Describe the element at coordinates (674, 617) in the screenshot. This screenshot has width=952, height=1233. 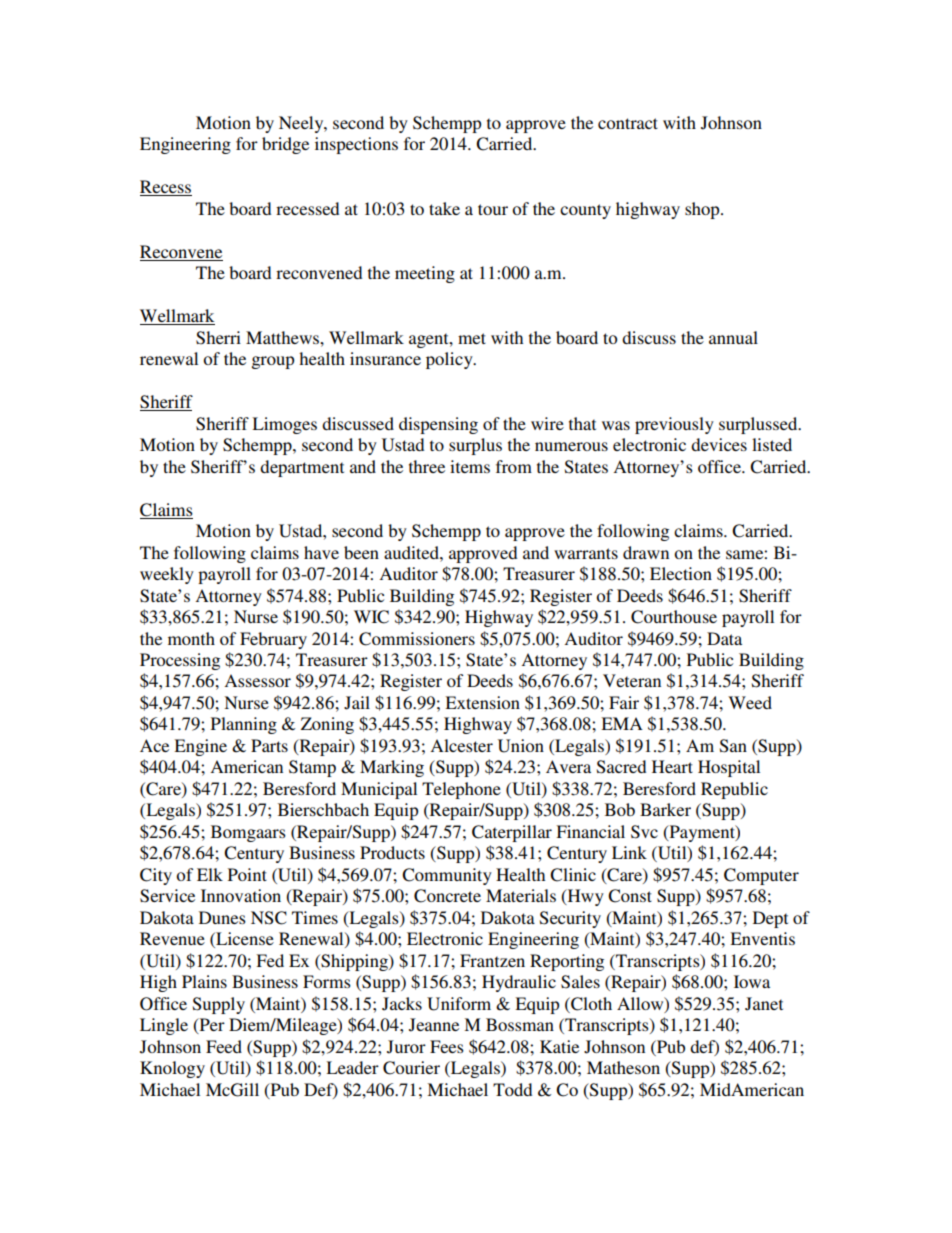
I see `Courthouse` at that location.
